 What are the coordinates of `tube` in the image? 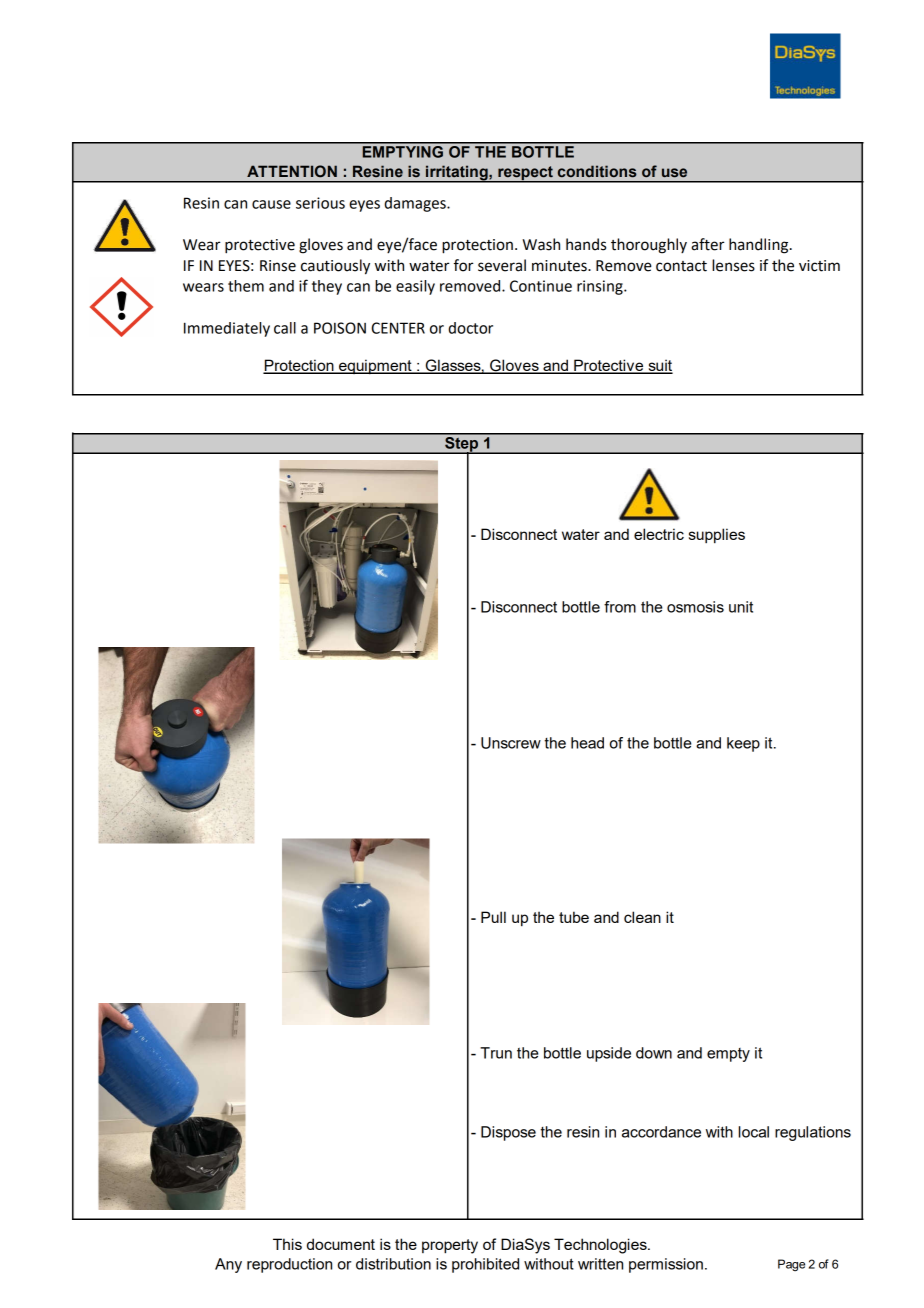 It's located at (574, 917).
